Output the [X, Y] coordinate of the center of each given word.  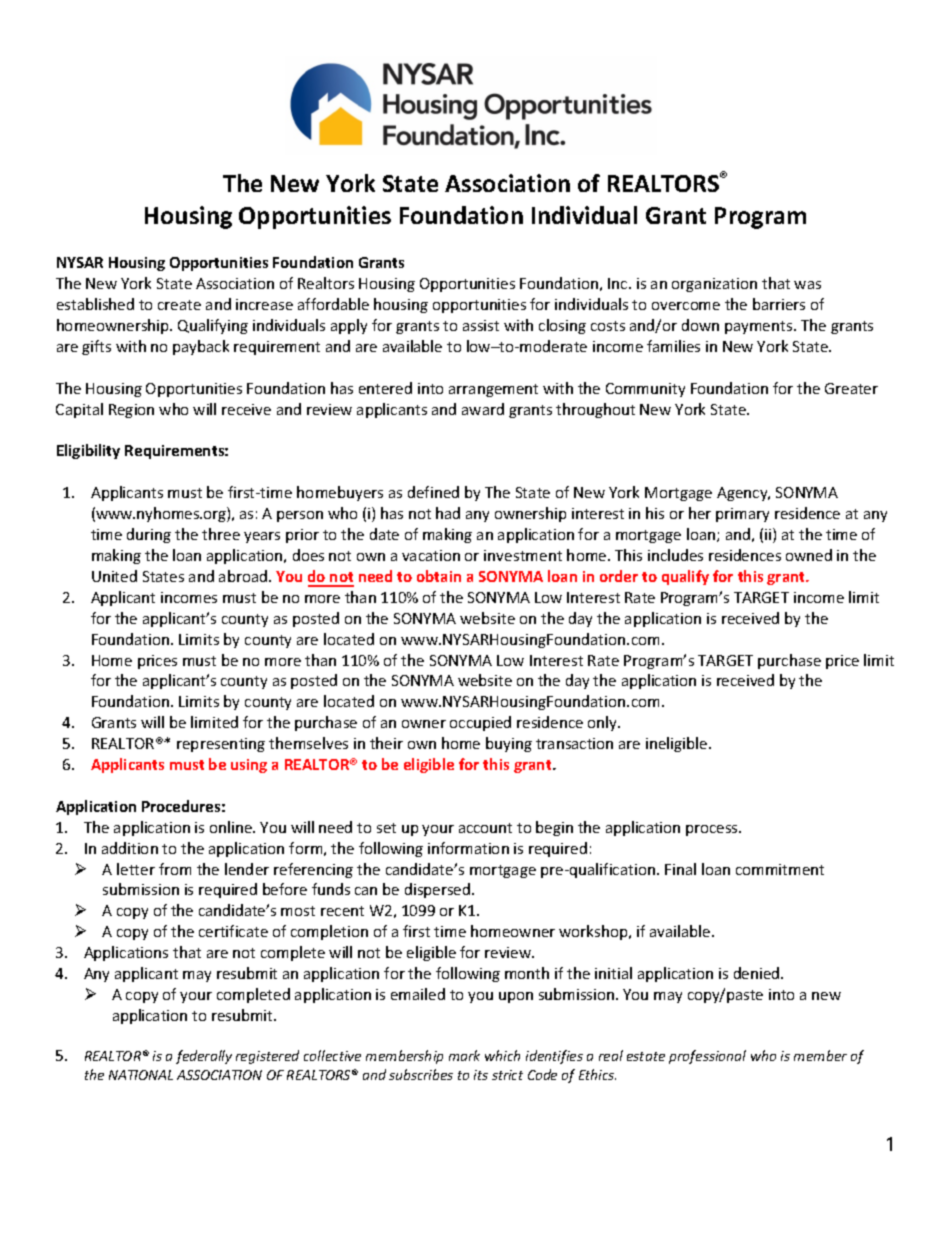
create [179, 305]
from [175, 869]
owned [809, 555]
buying [509, 744]
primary [742, 515]
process [713, 830]
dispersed [437, 890]
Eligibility [88, 451]
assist [481, 325]
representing [221, 745]
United [114, 576]
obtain [439, 576]
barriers [779, 304]
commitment [780, 869]
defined [433, 492]
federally [204, 1057]
